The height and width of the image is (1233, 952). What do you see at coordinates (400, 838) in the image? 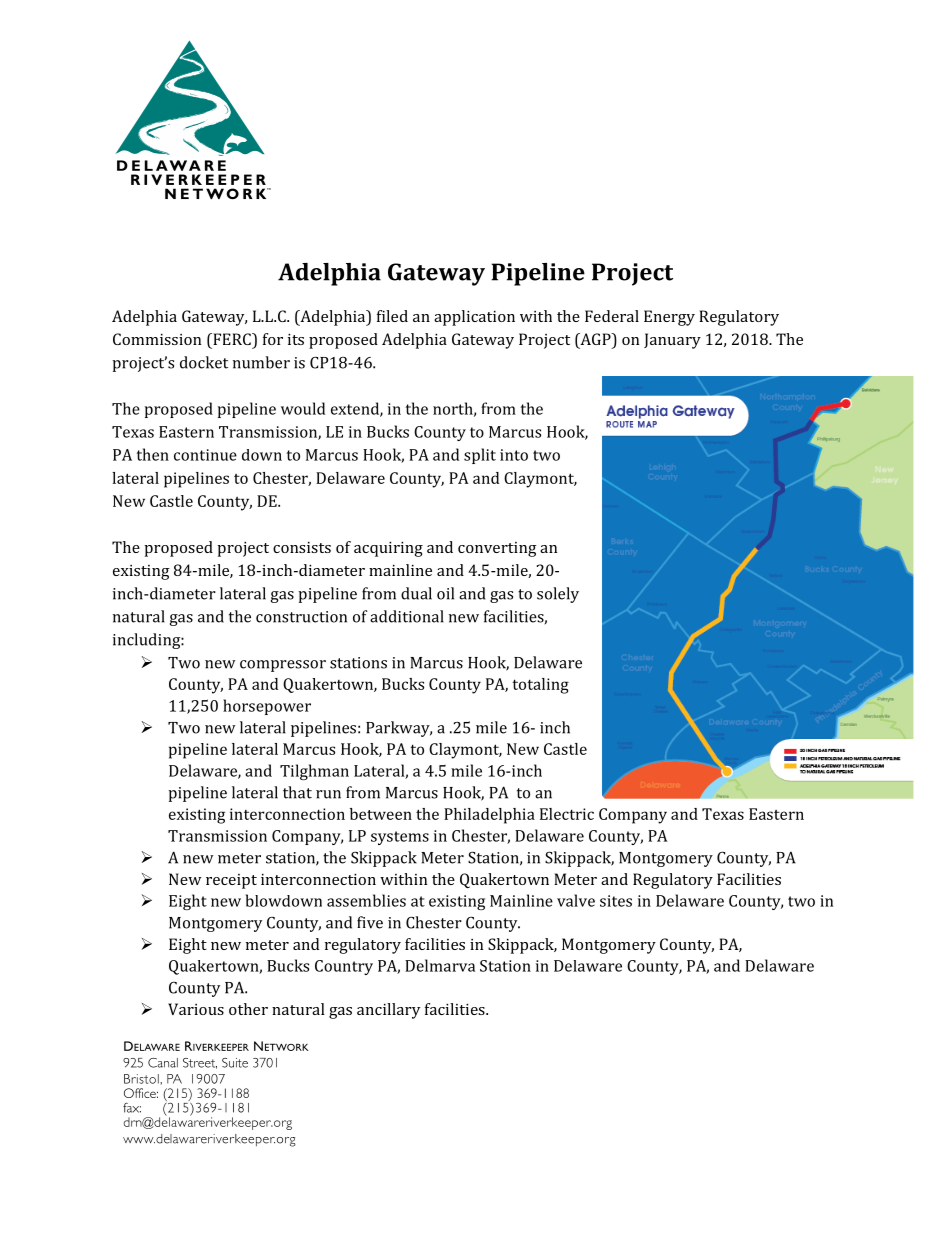
I see `systems` at bounding box center [400, 838].
